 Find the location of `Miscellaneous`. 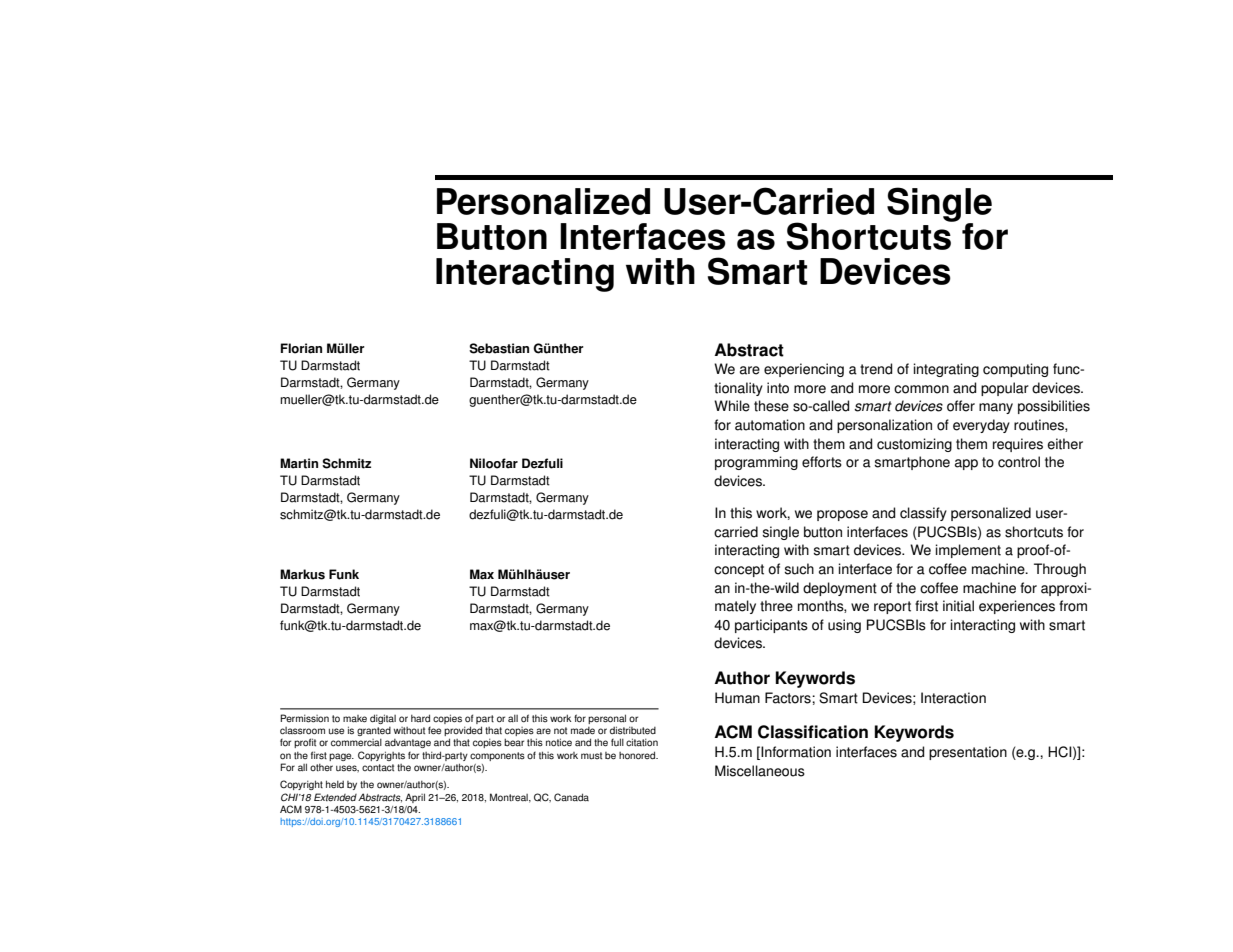

Miscellaneous is located at coordinates (760, 771).
